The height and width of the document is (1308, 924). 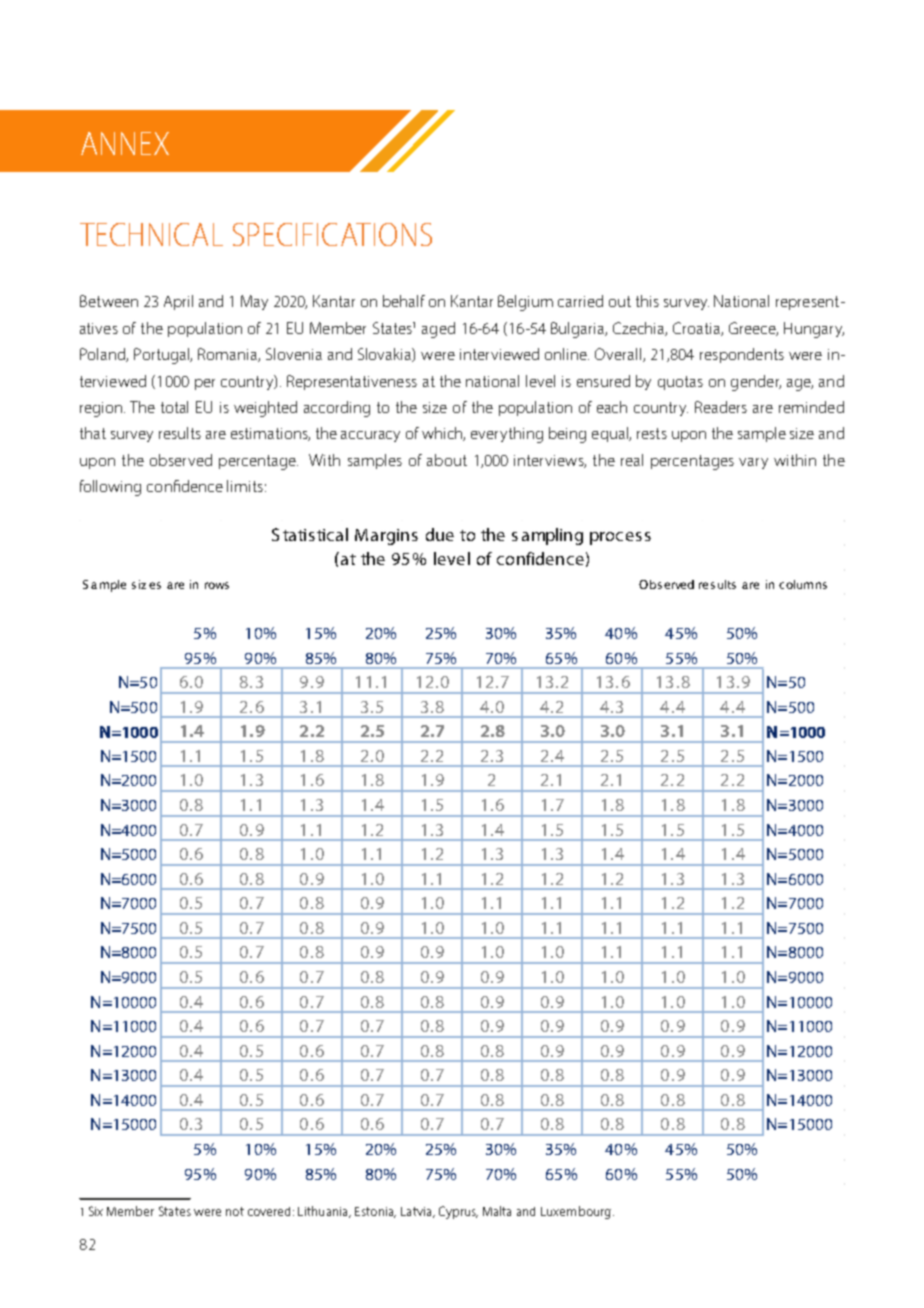 What do you see at coordinates (647, 301) in the document?
I see `this` at bounding box center [647, 301].
